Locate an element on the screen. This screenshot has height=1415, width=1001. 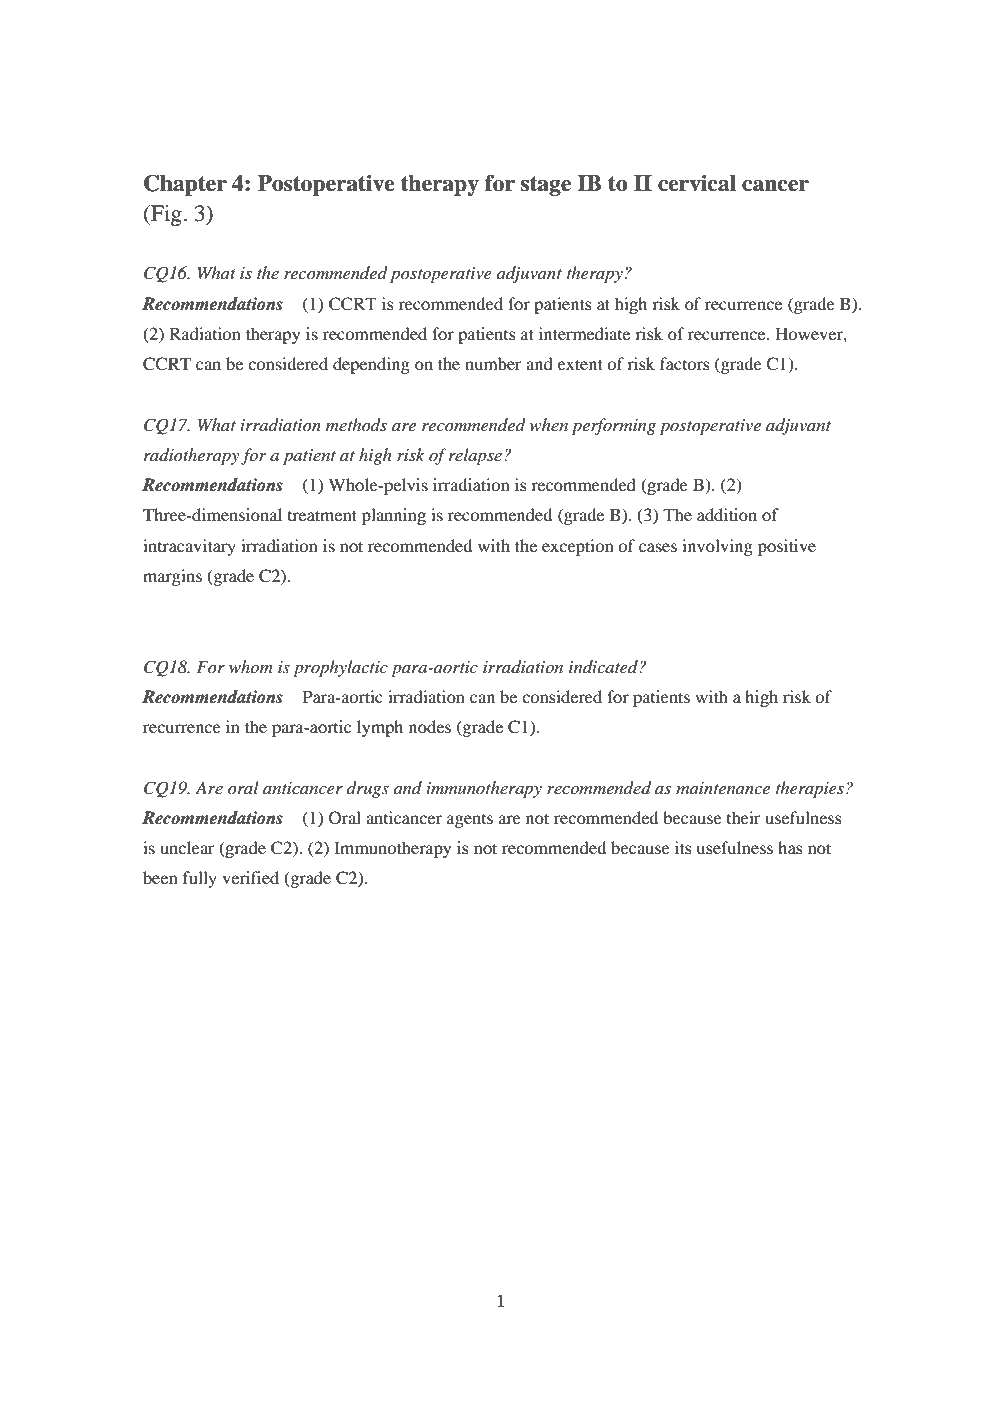
agents is located at coordinates (470, 821).
